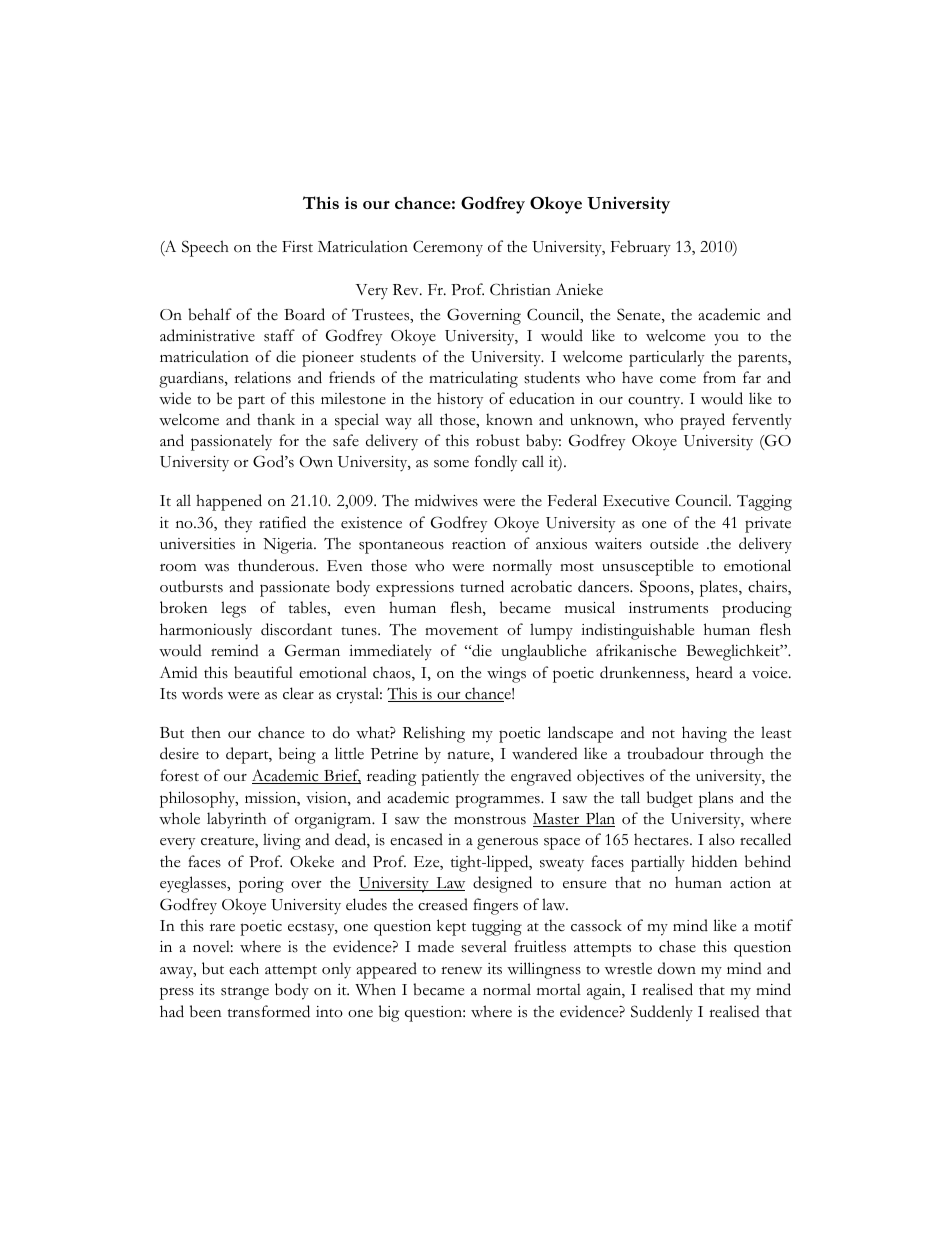 The height and width of the screenshot is (1233, 952). I want to click on instruments, so click(668, 608).
